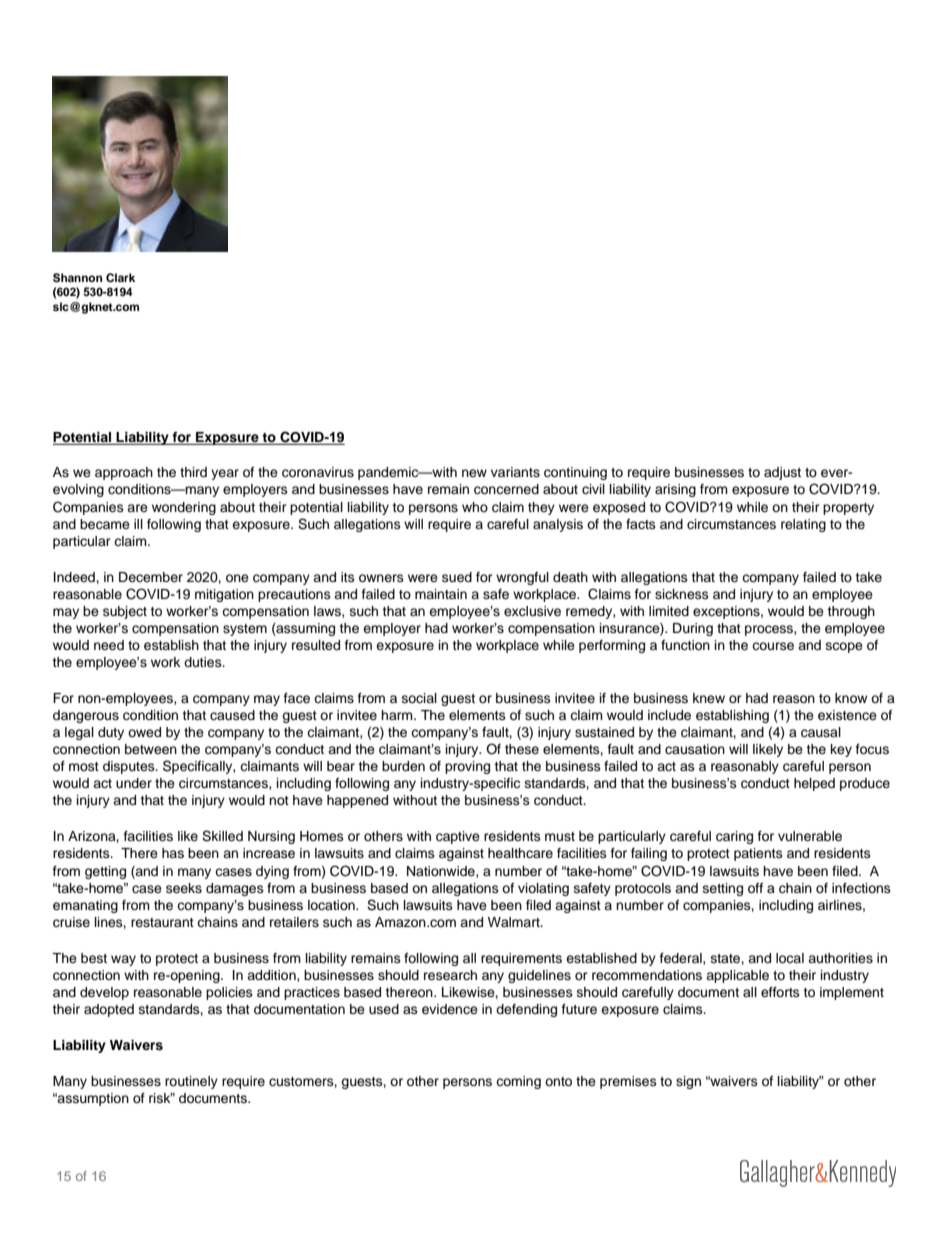 This screenshot has height=1233, width=952. Describe the element at coordinates (191, 1082) in the screenshot. I see `routinely` at that location.
